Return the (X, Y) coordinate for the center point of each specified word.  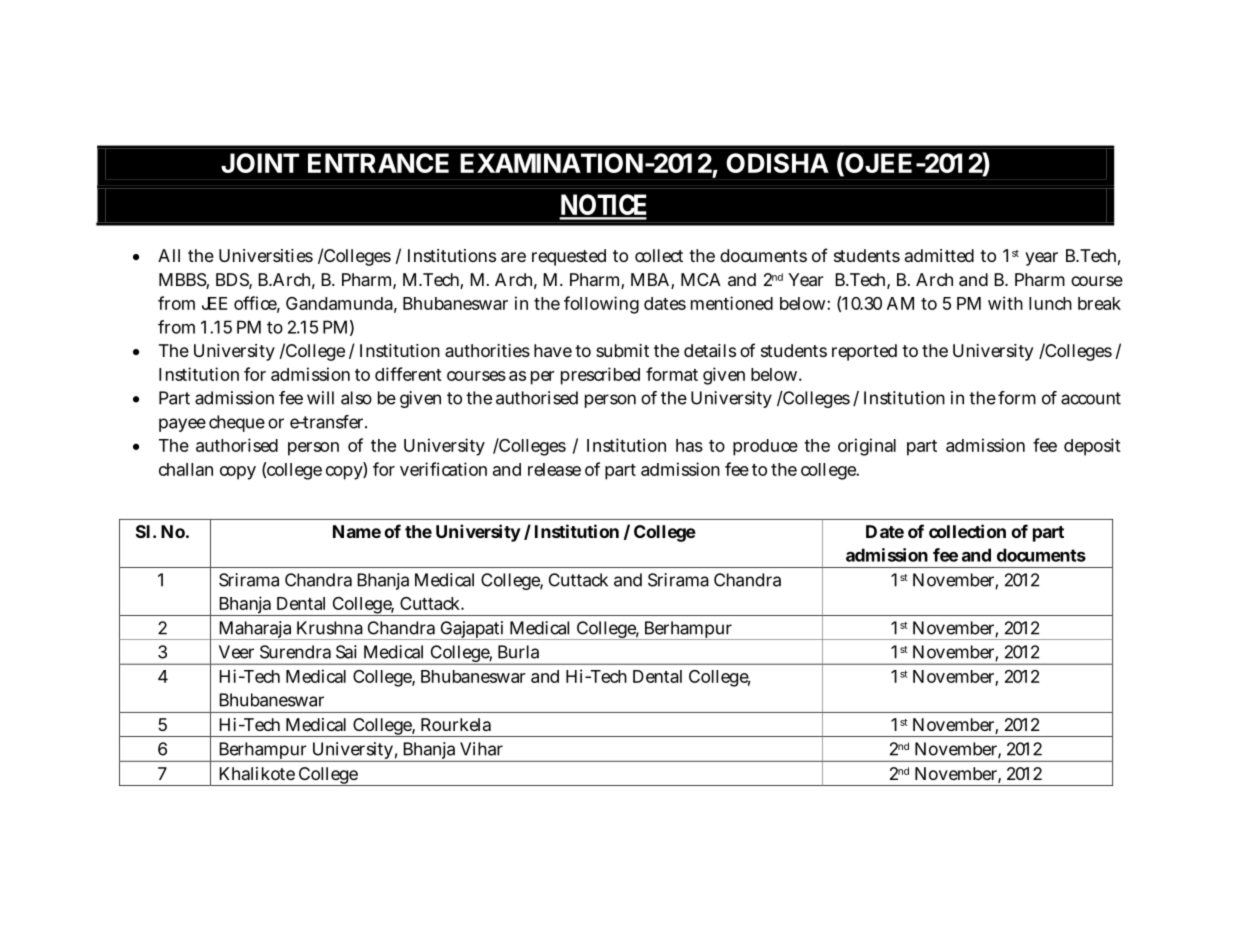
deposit (1092, 447)
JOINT (260, 163)
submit (622, 350)
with (1005, 303)
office (257, 304)
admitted (939, 255)
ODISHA (777, 163)
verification (443, 469)
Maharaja (256, 630)
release (554, 469)
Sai (346, 652)
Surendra (295, 652)
